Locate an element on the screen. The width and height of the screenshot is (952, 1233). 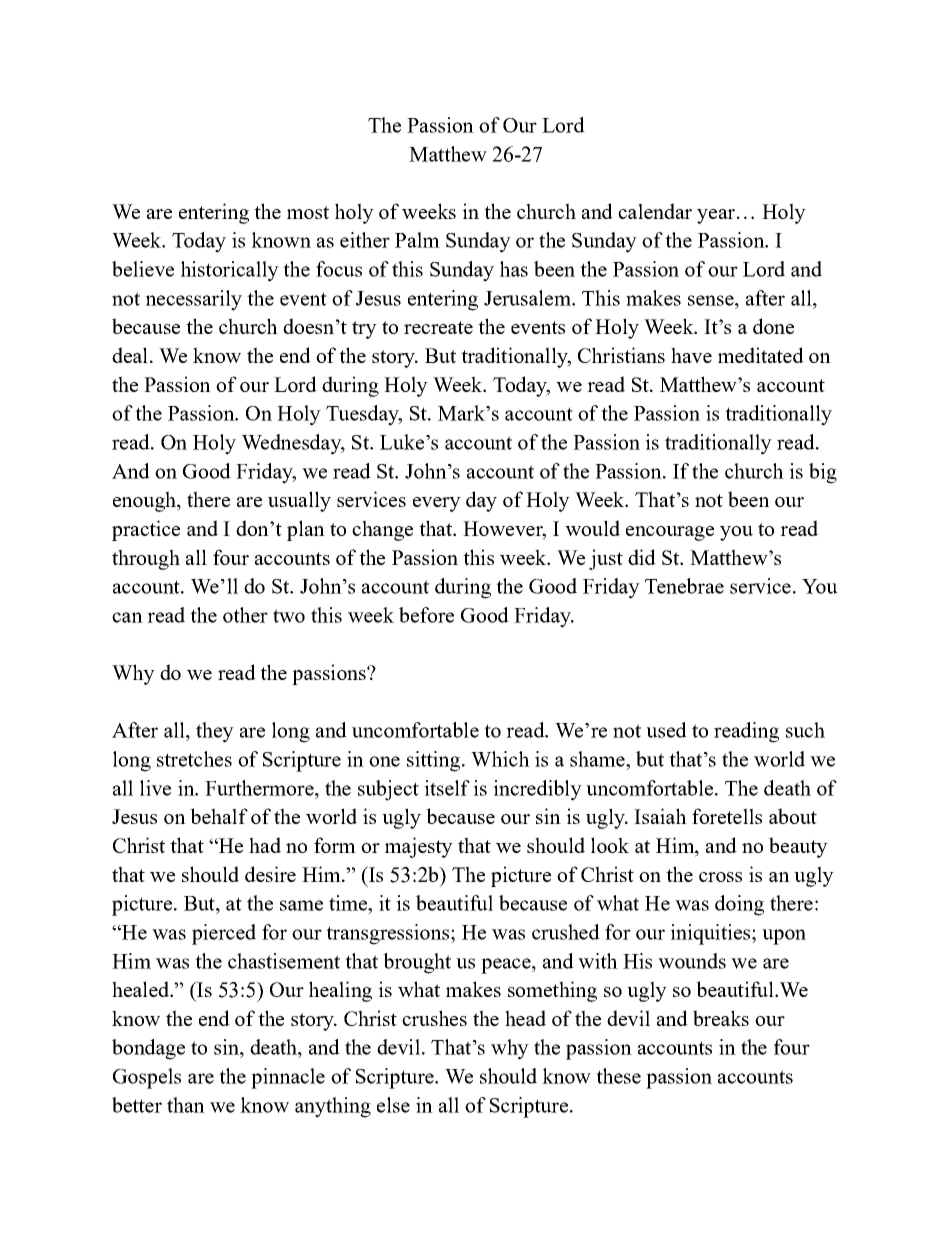
year is located at coordinates (716, 216).
